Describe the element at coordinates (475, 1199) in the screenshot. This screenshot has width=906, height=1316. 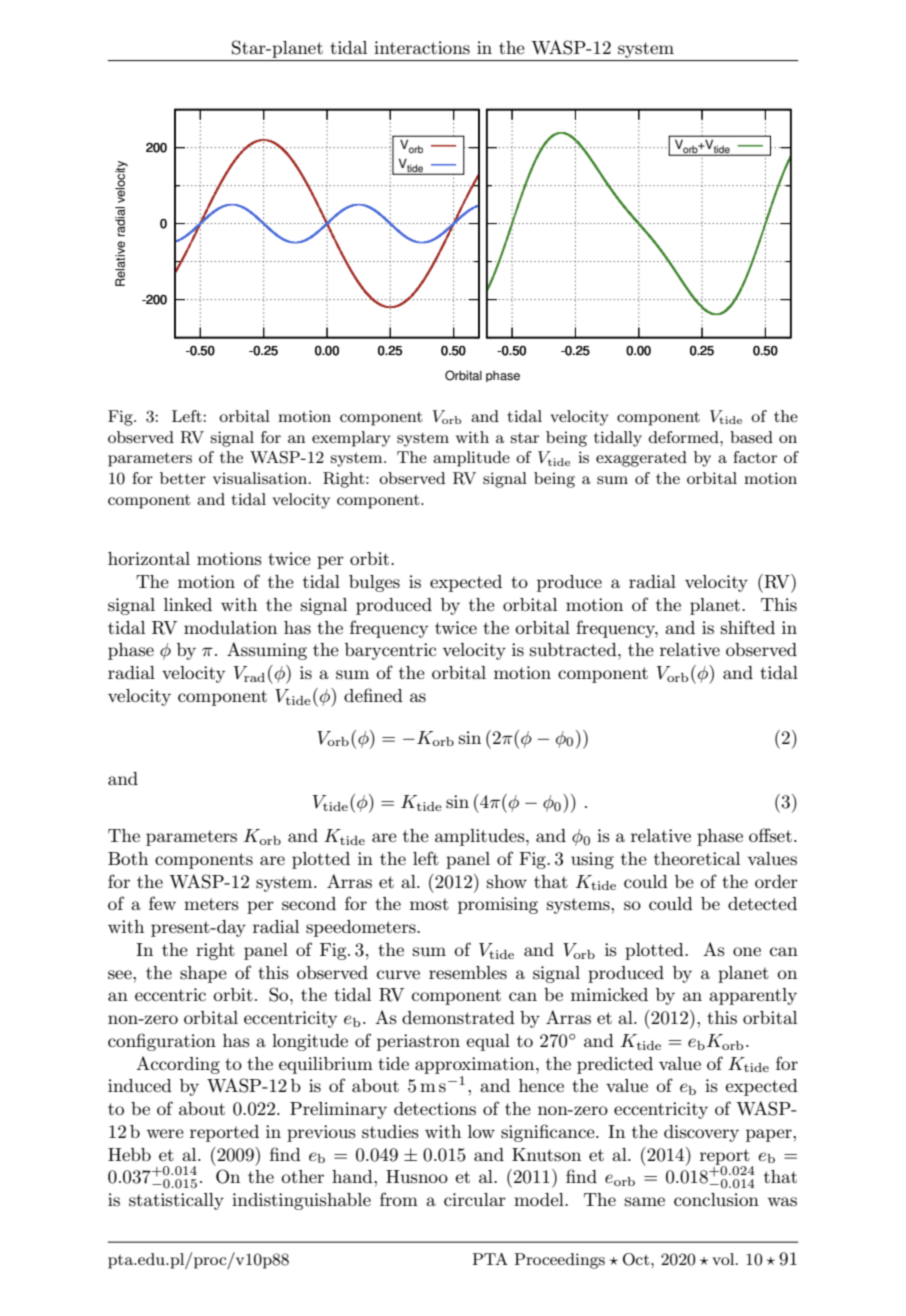
I see `circular` at that location.
